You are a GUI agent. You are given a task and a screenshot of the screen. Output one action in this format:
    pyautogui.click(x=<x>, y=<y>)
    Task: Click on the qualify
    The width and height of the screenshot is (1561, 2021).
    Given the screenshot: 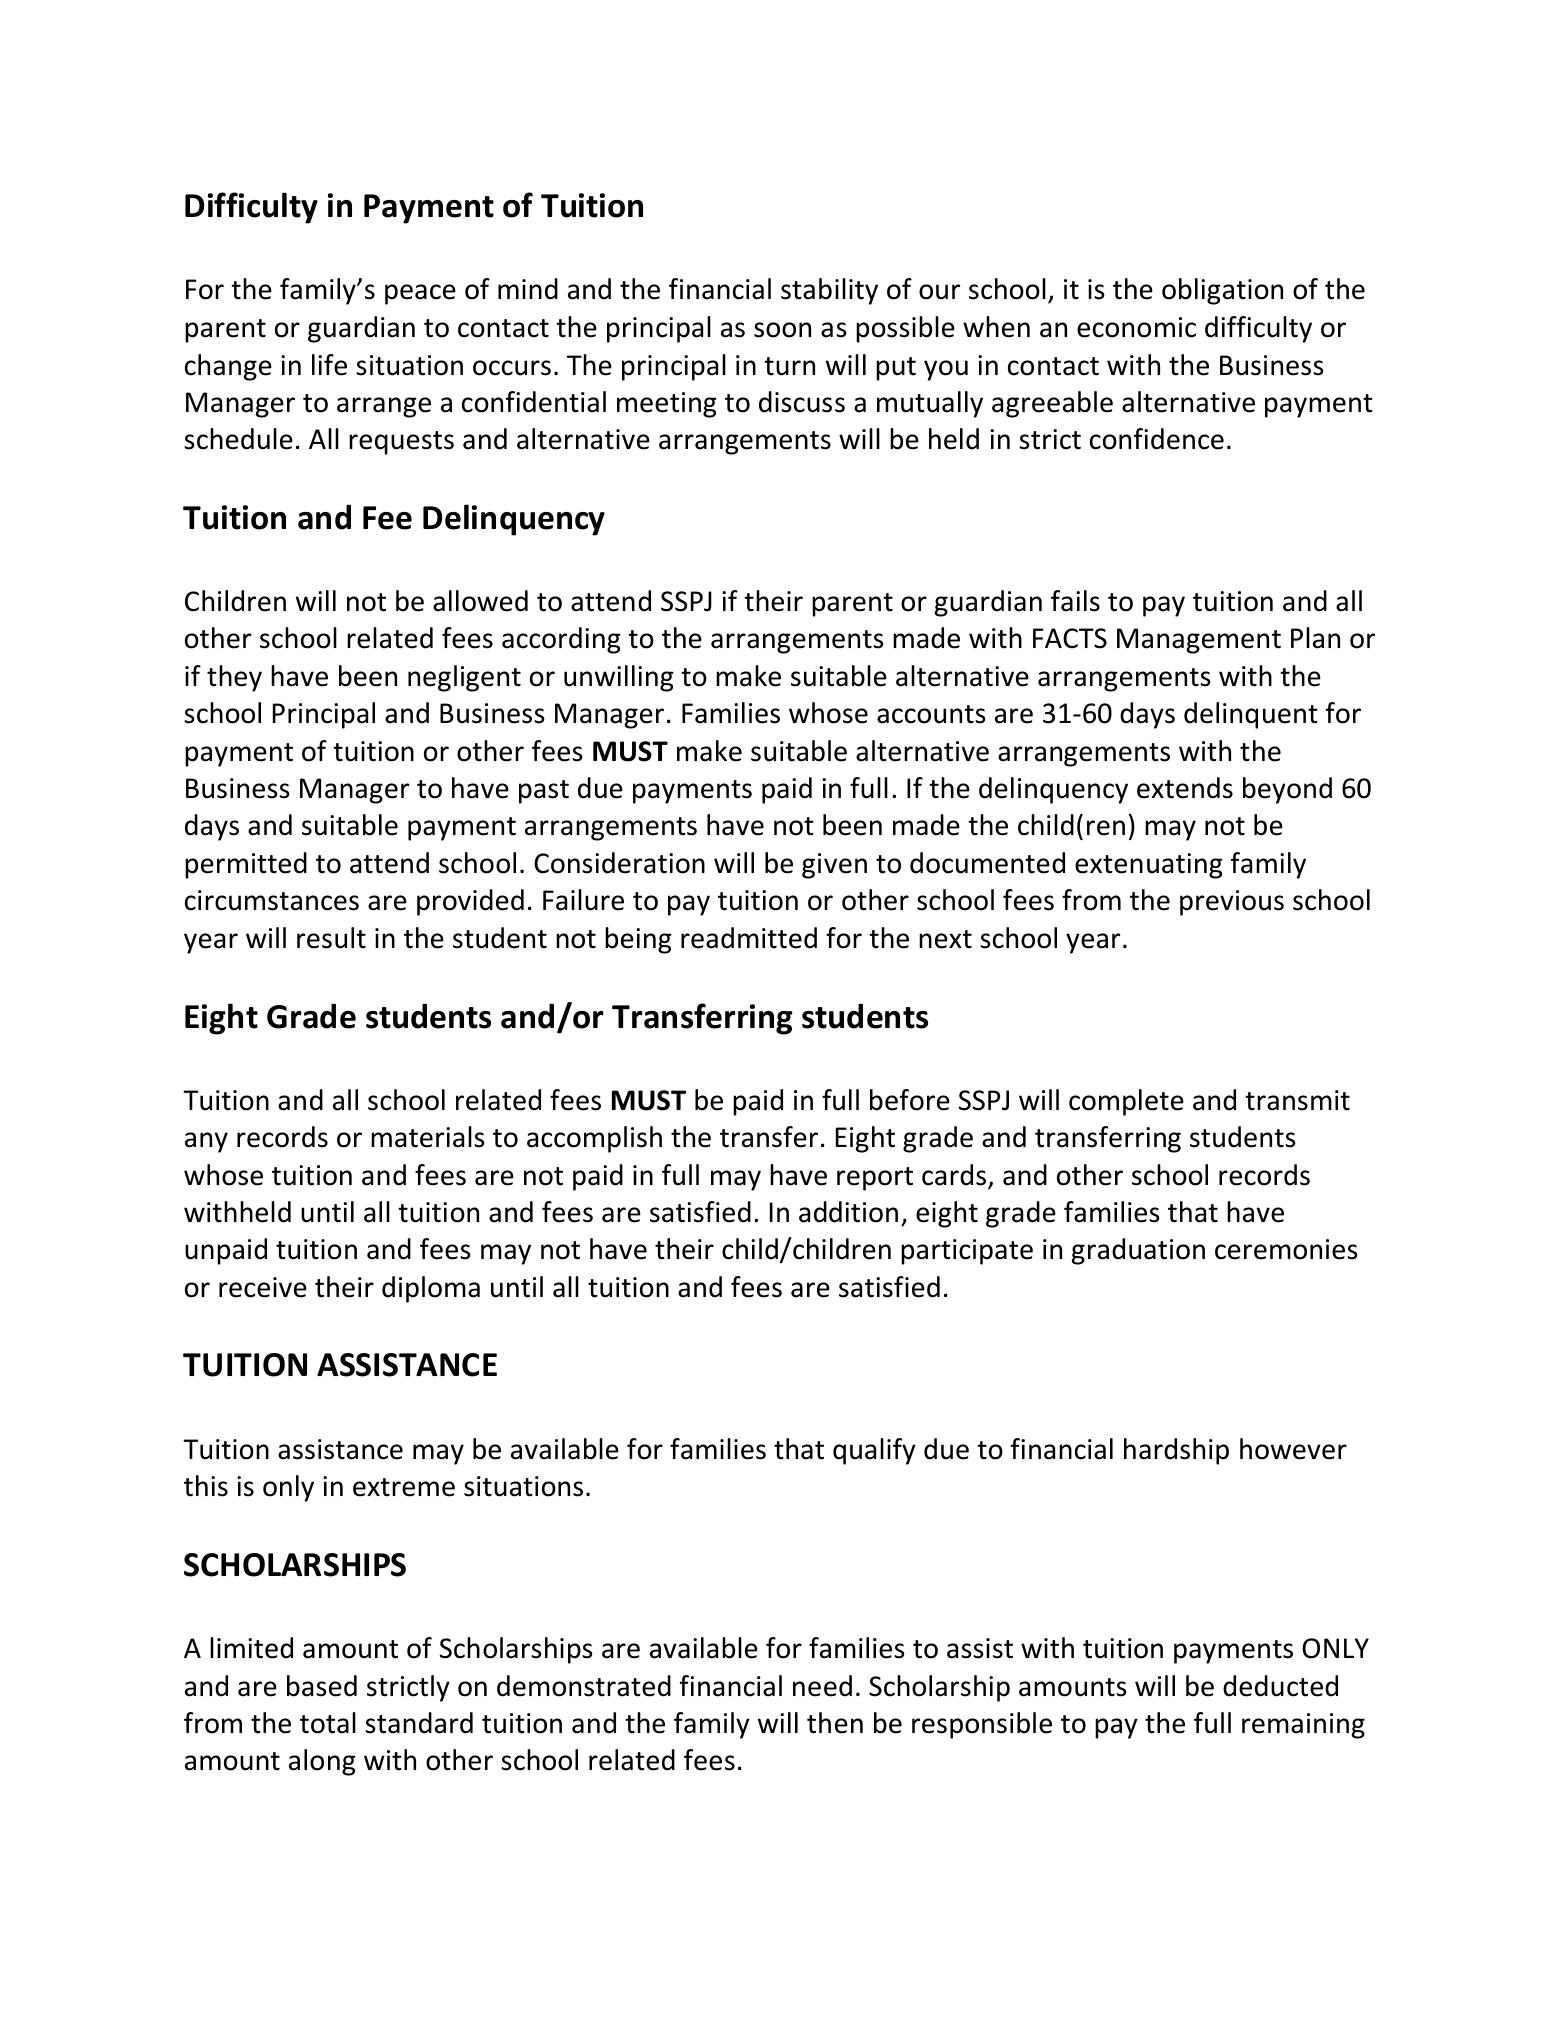 What is the action you would take?
    pyautogui.click(x=874, y=1451)
